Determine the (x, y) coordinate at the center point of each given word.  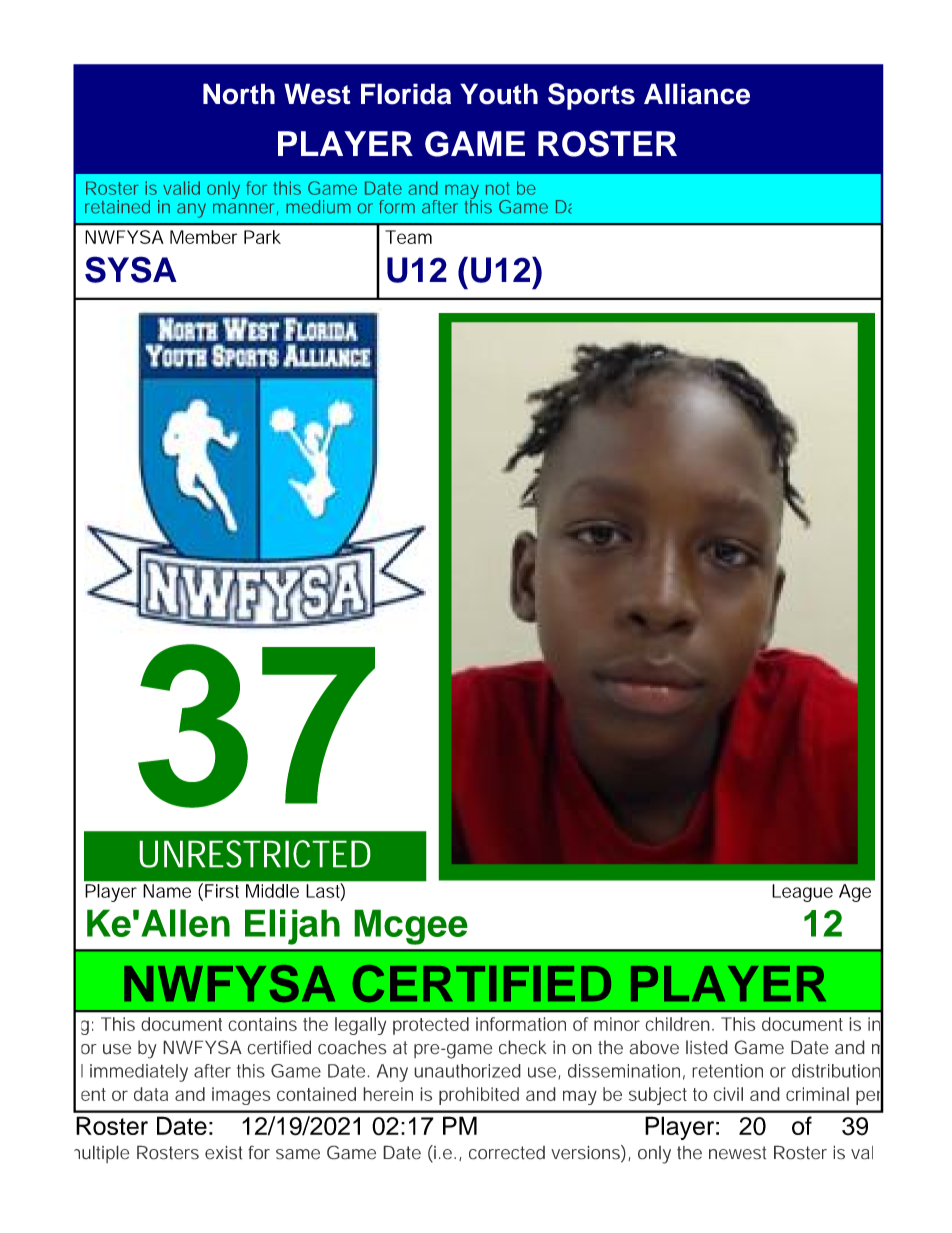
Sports (591, 96)
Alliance (697, 94)
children (679, 1024)
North (239, 94)
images (241, 1096)
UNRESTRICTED (255, 854)
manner (245, 209)
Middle (272, 891)
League (802, 893)
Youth (499, 94)
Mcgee (411, 927)
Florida (406, 94)
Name (167, 891)
